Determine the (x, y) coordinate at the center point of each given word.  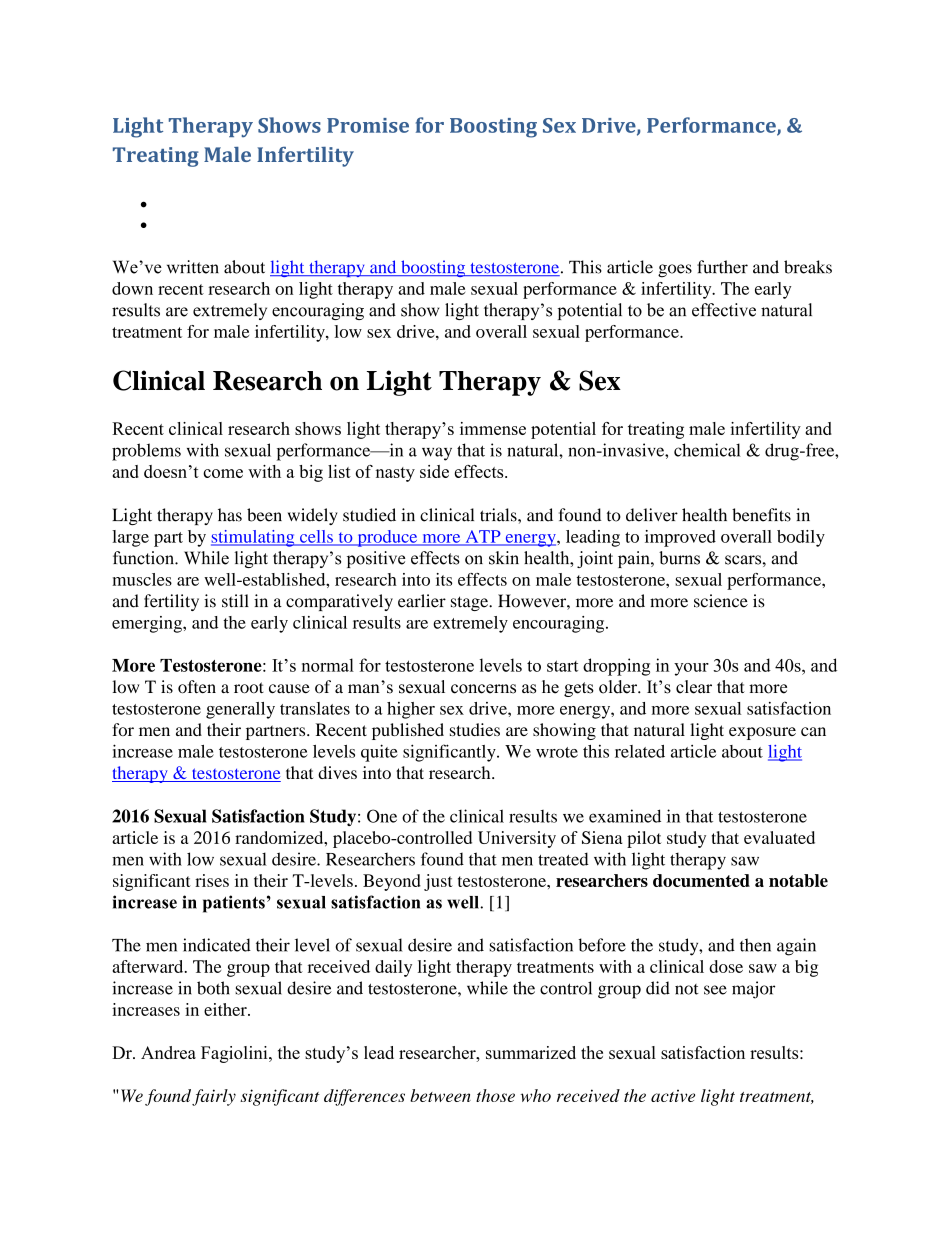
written (193, 267)
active (673, 1095)
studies (475, 729)
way (437, 454)
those (495, 1095)
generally (240, 710)
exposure (762, 733)
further (722, 267)
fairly (214, 1097)
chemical (707, 450)
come (223, 473)
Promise (368, 125)
